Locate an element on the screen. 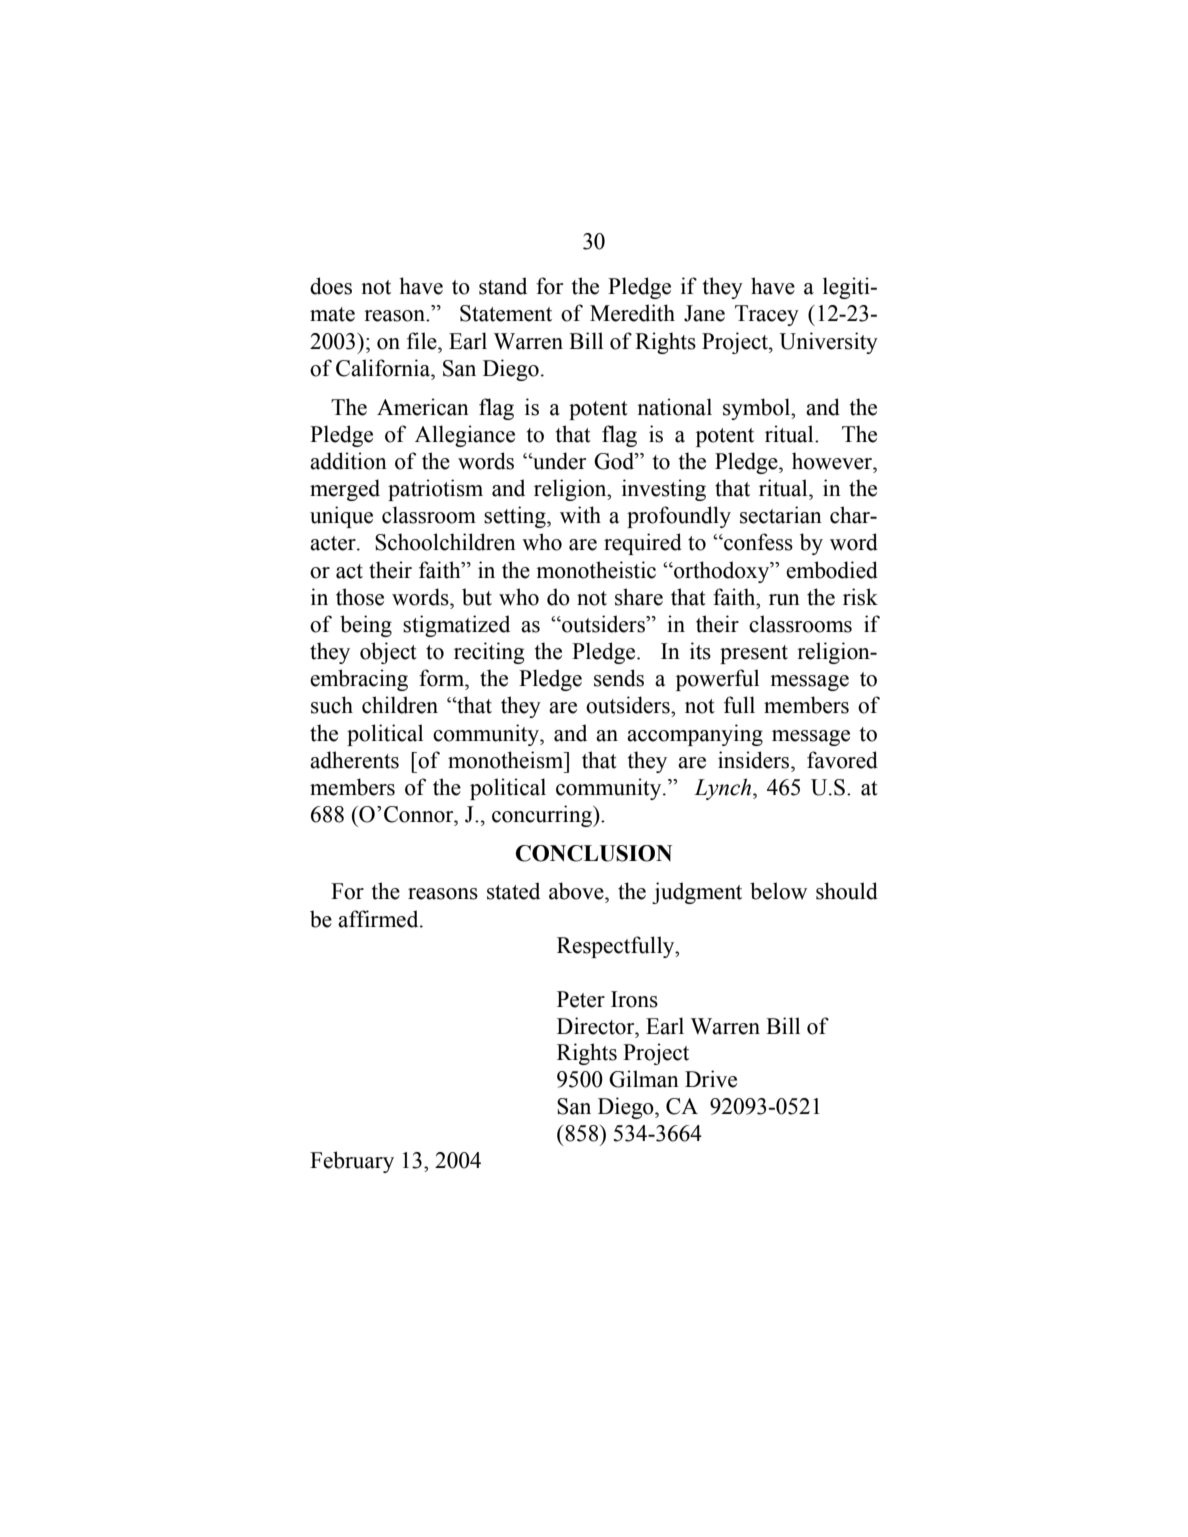  sends is located at coordinates (619, 678).
